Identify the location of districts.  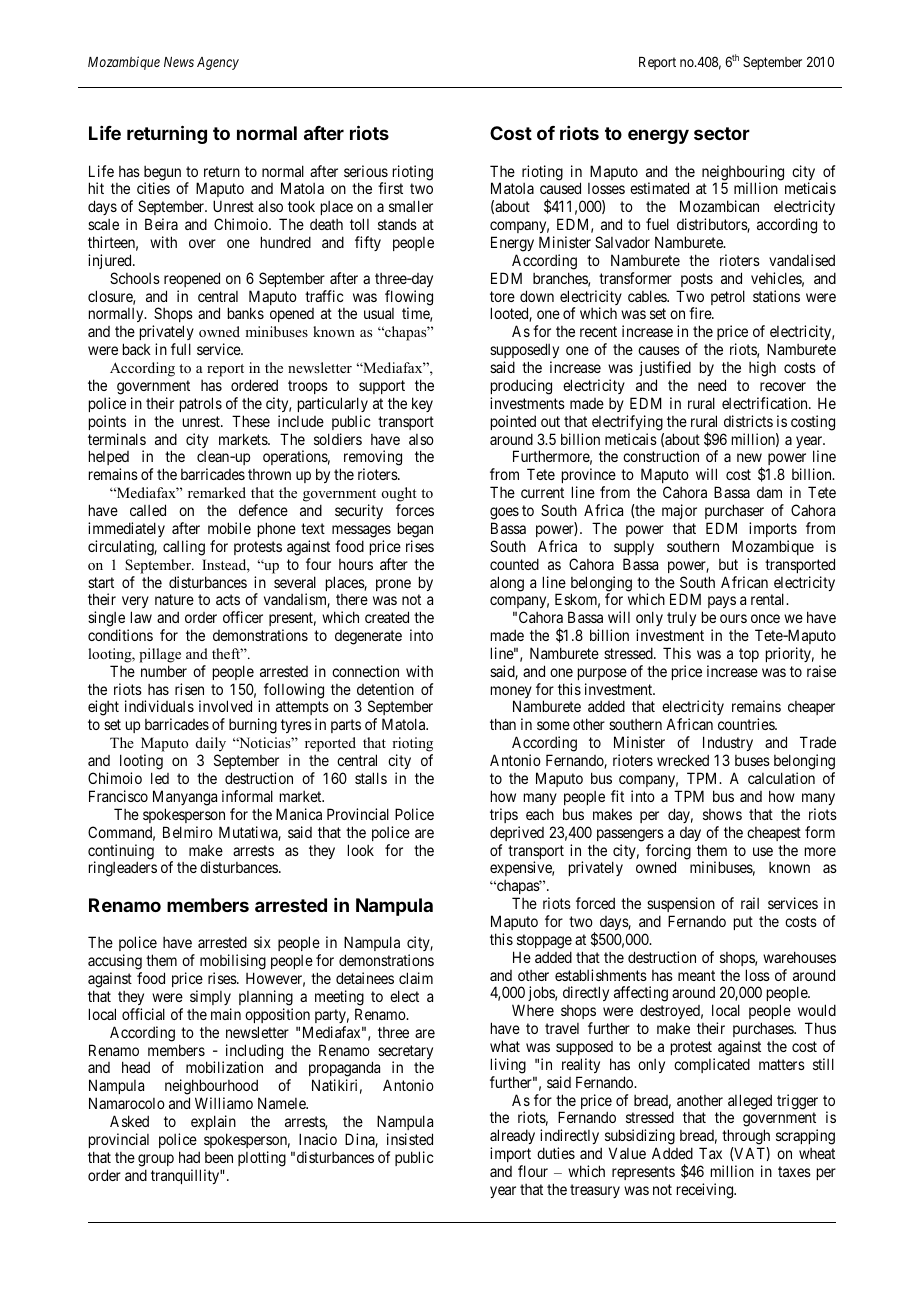
(748, 421).
